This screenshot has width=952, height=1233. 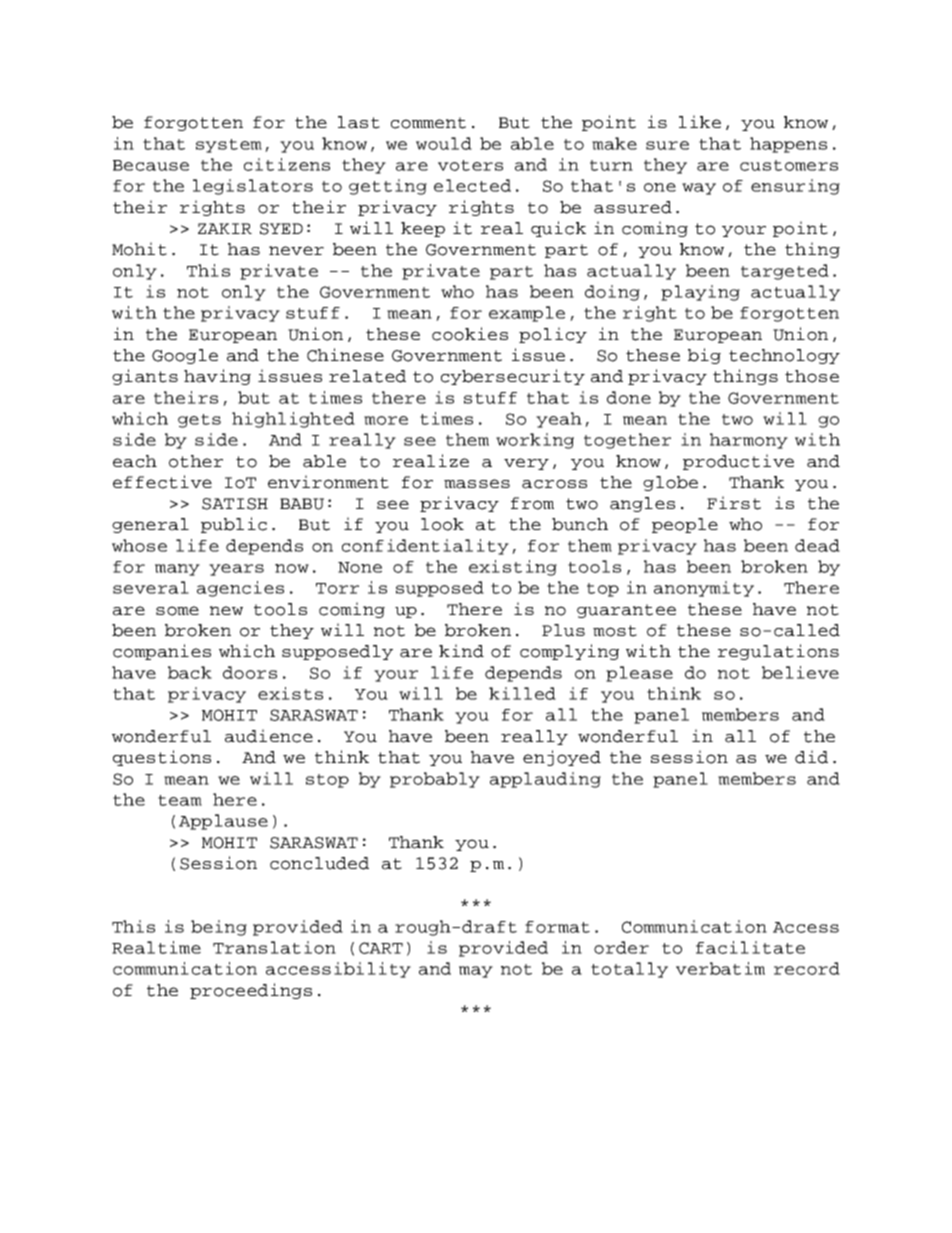 I want to click on system, so click(x=229, y=146).
